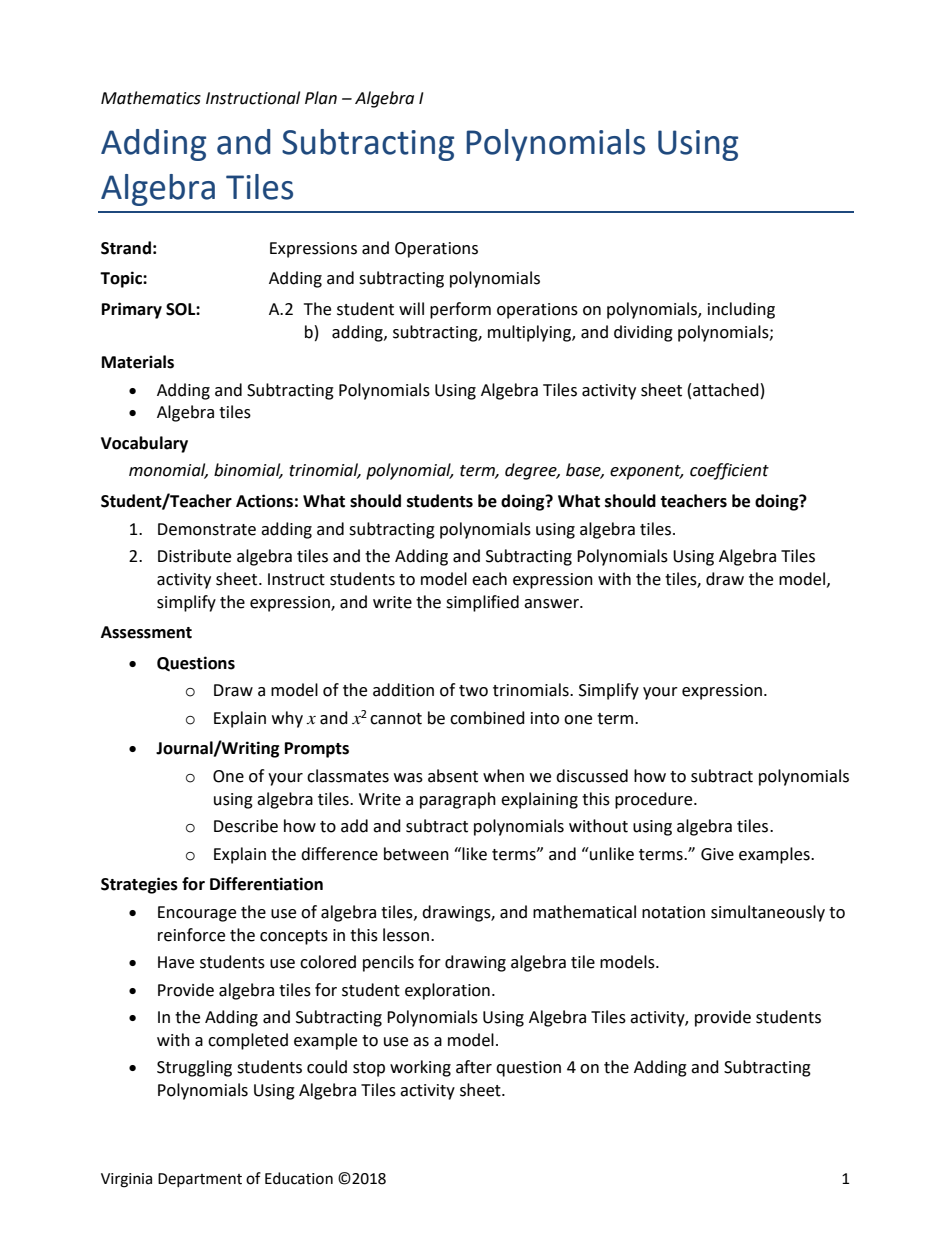  I want to click on paragraph, so click(458, 800).
